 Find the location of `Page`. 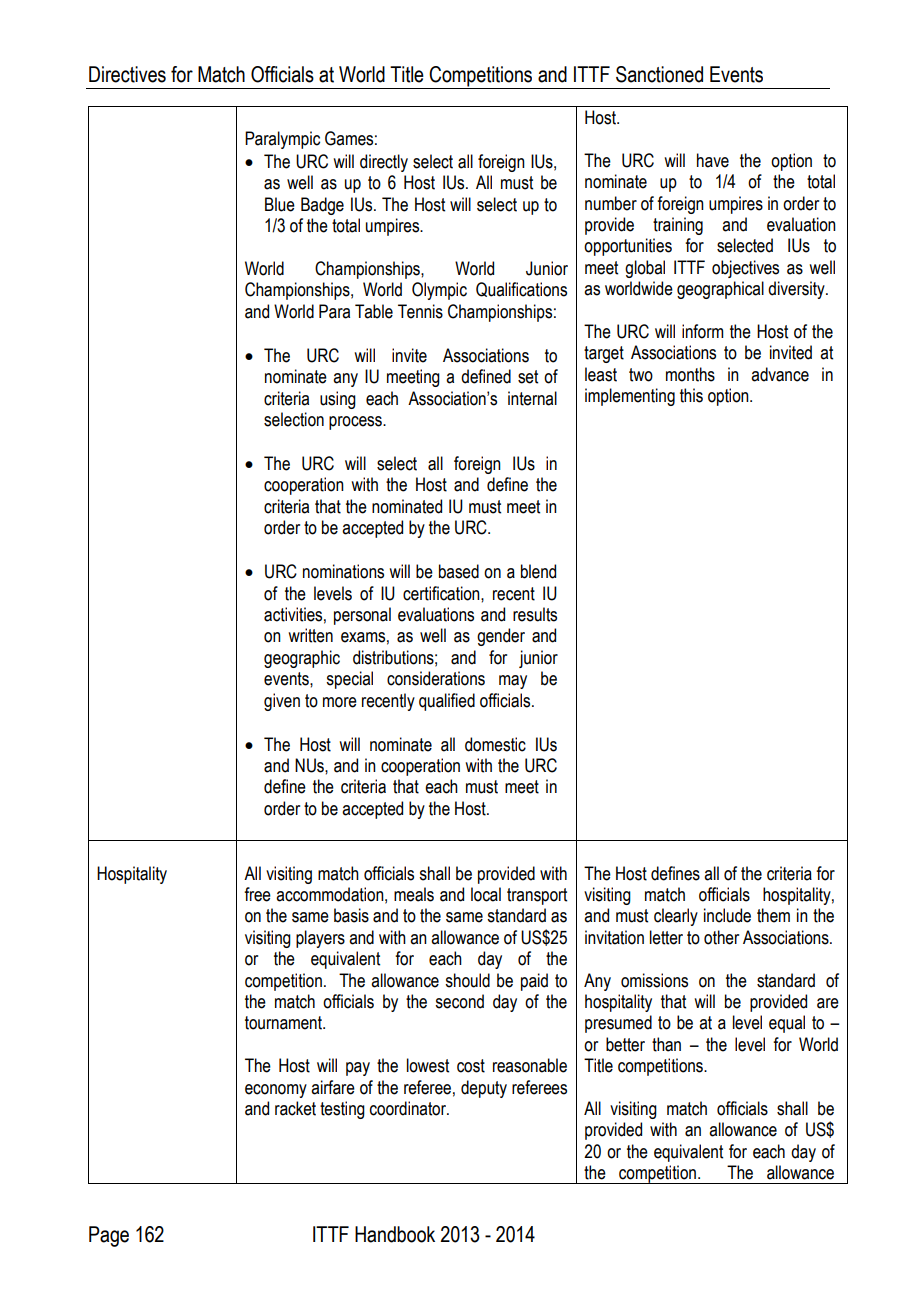

Page is located at coordinates (109, 1236).
